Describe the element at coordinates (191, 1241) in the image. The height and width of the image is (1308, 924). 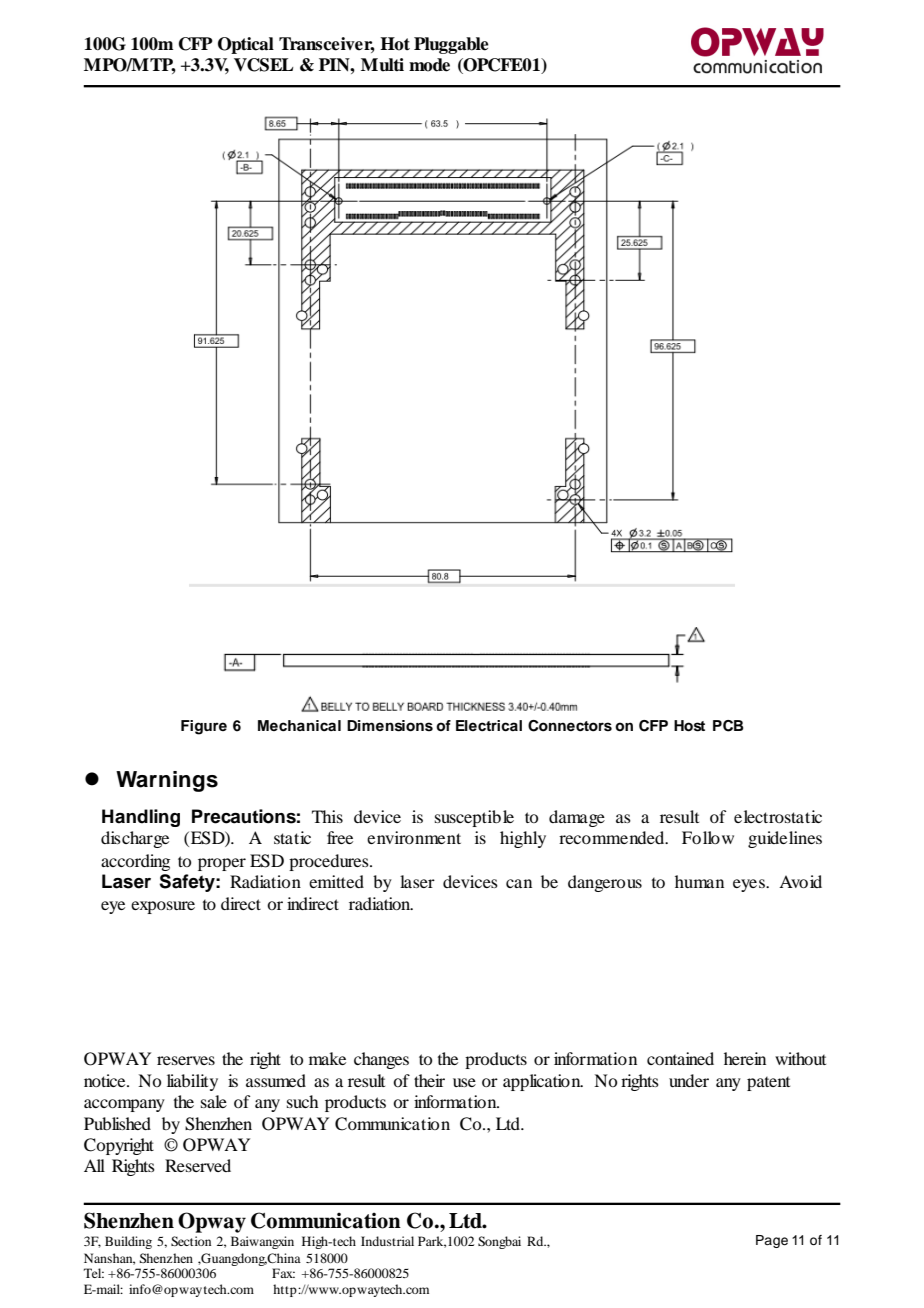
I see `Section` at that location.
